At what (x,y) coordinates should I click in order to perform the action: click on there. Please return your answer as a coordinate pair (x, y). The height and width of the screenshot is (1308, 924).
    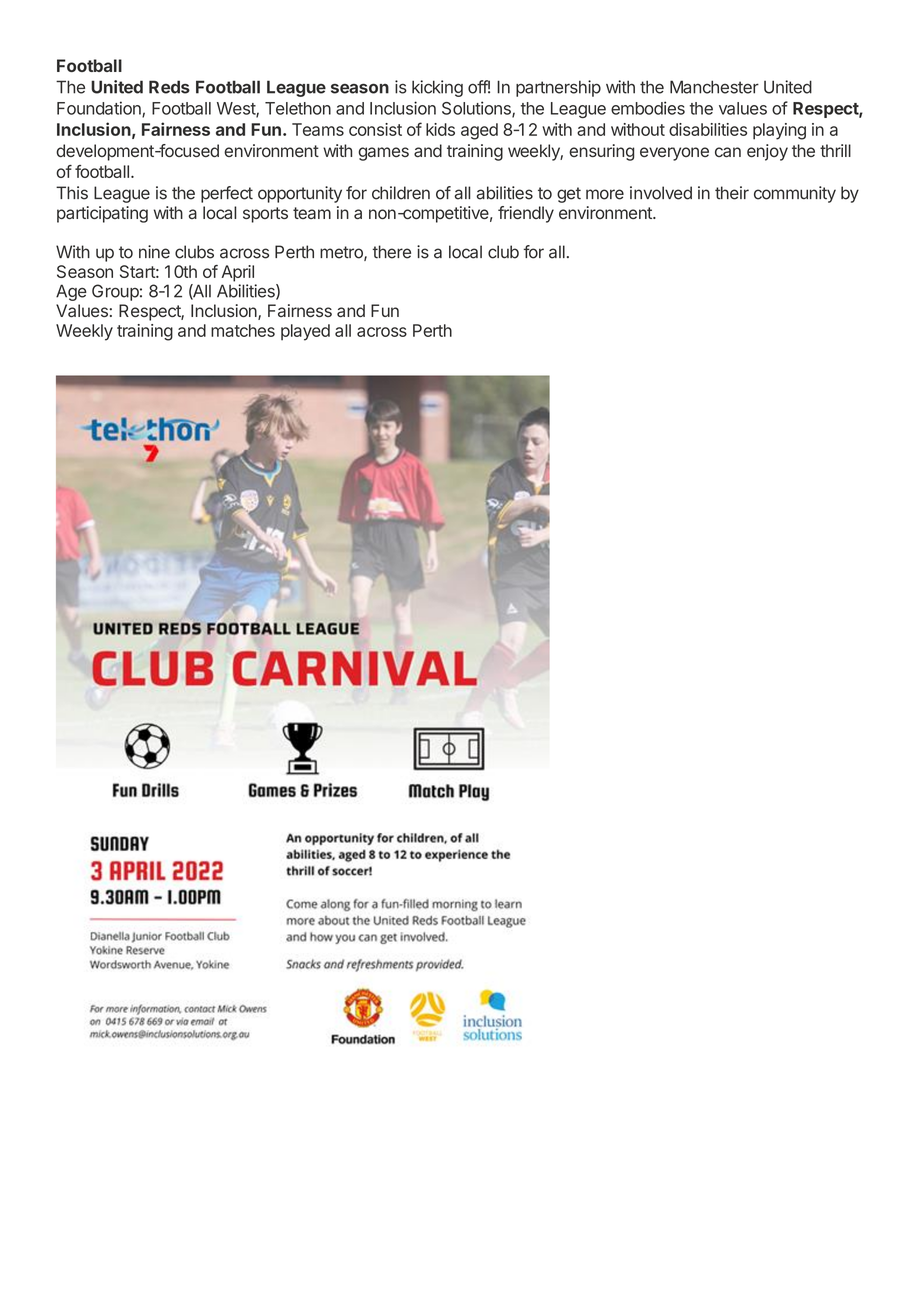
    Looking at the image, I should click on (392, 252).
